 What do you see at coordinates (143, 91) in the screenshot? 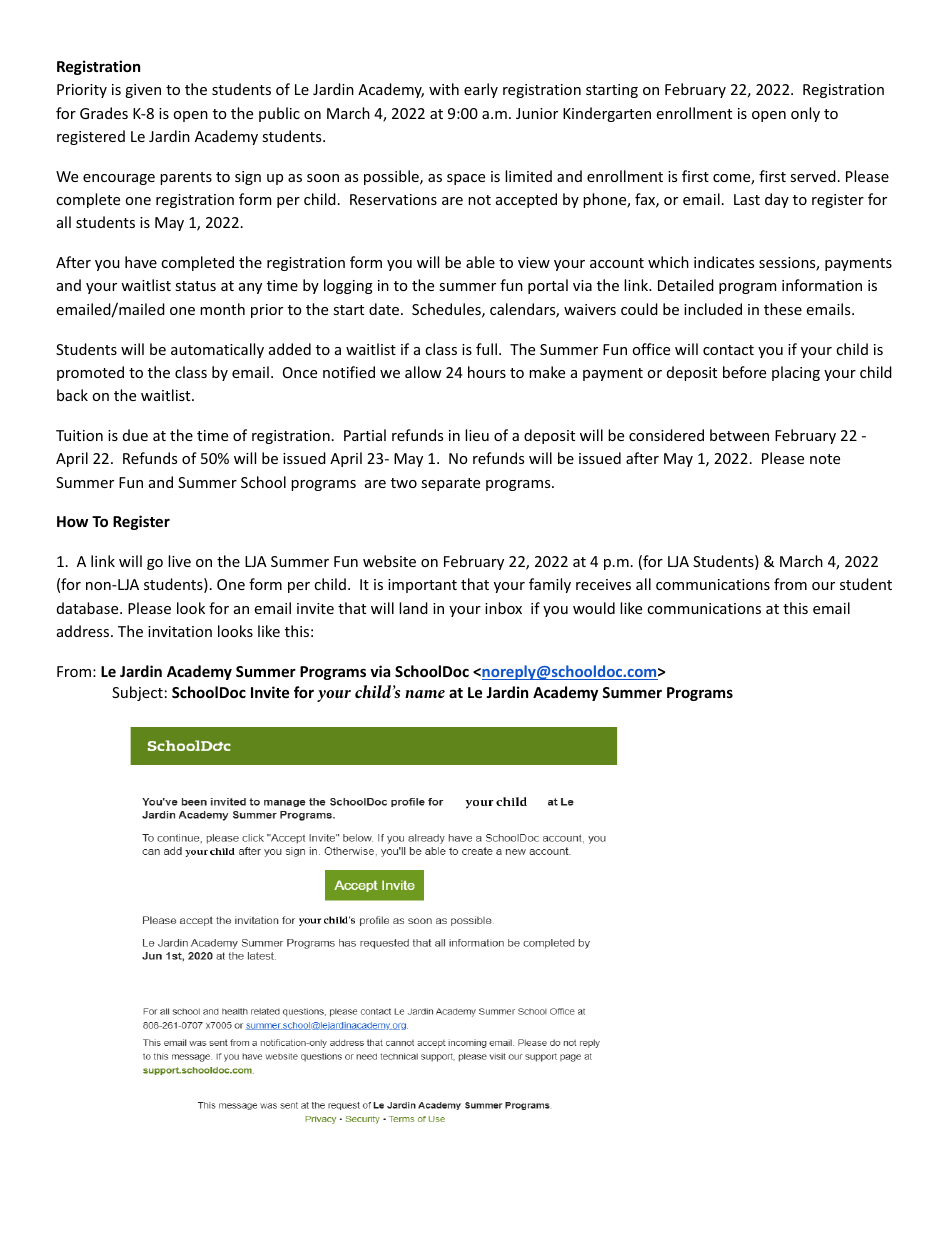
I see `given` at bounding box center [143, 91].
